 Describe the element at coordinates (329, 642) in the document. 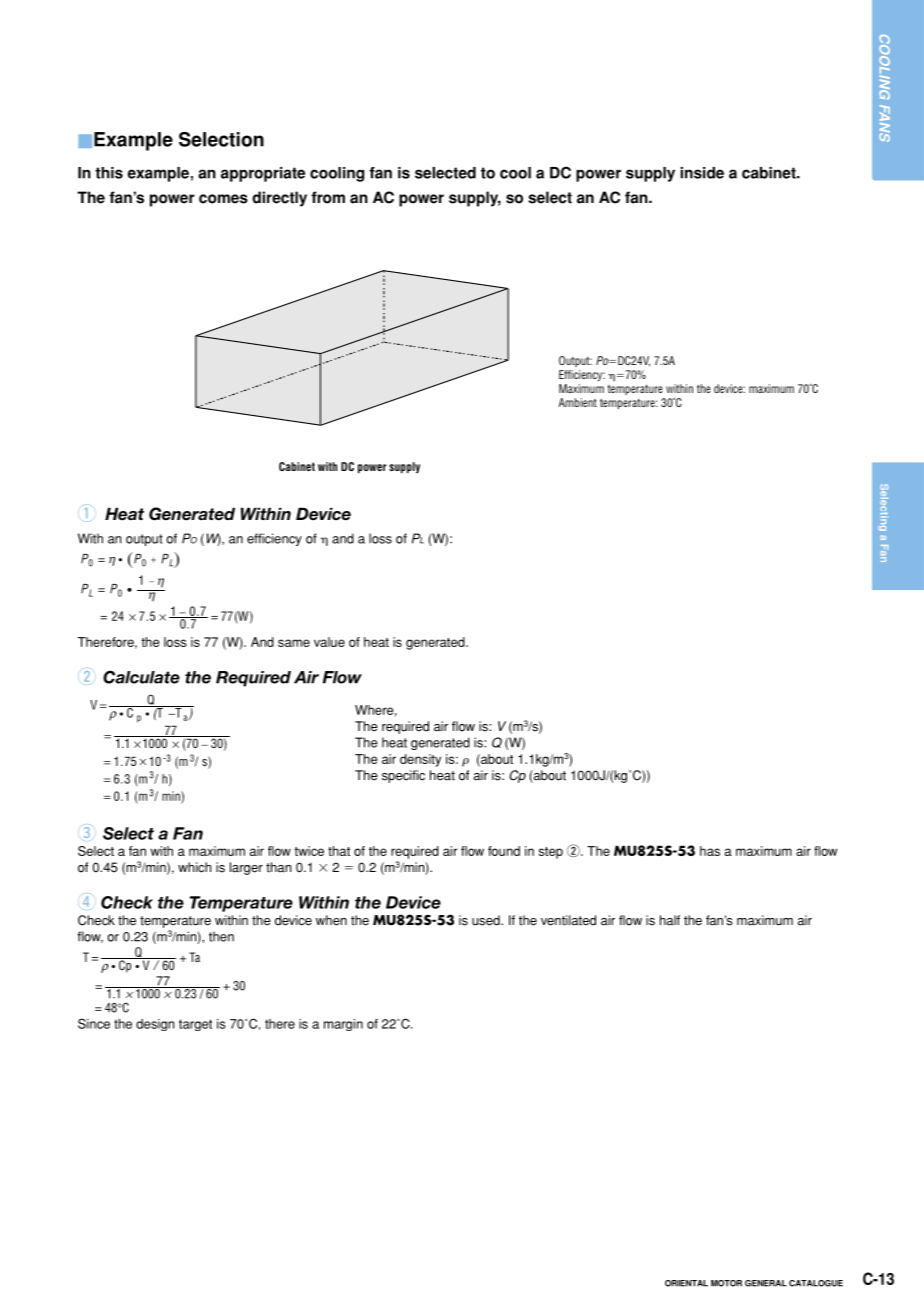

I see `value` at that location.
